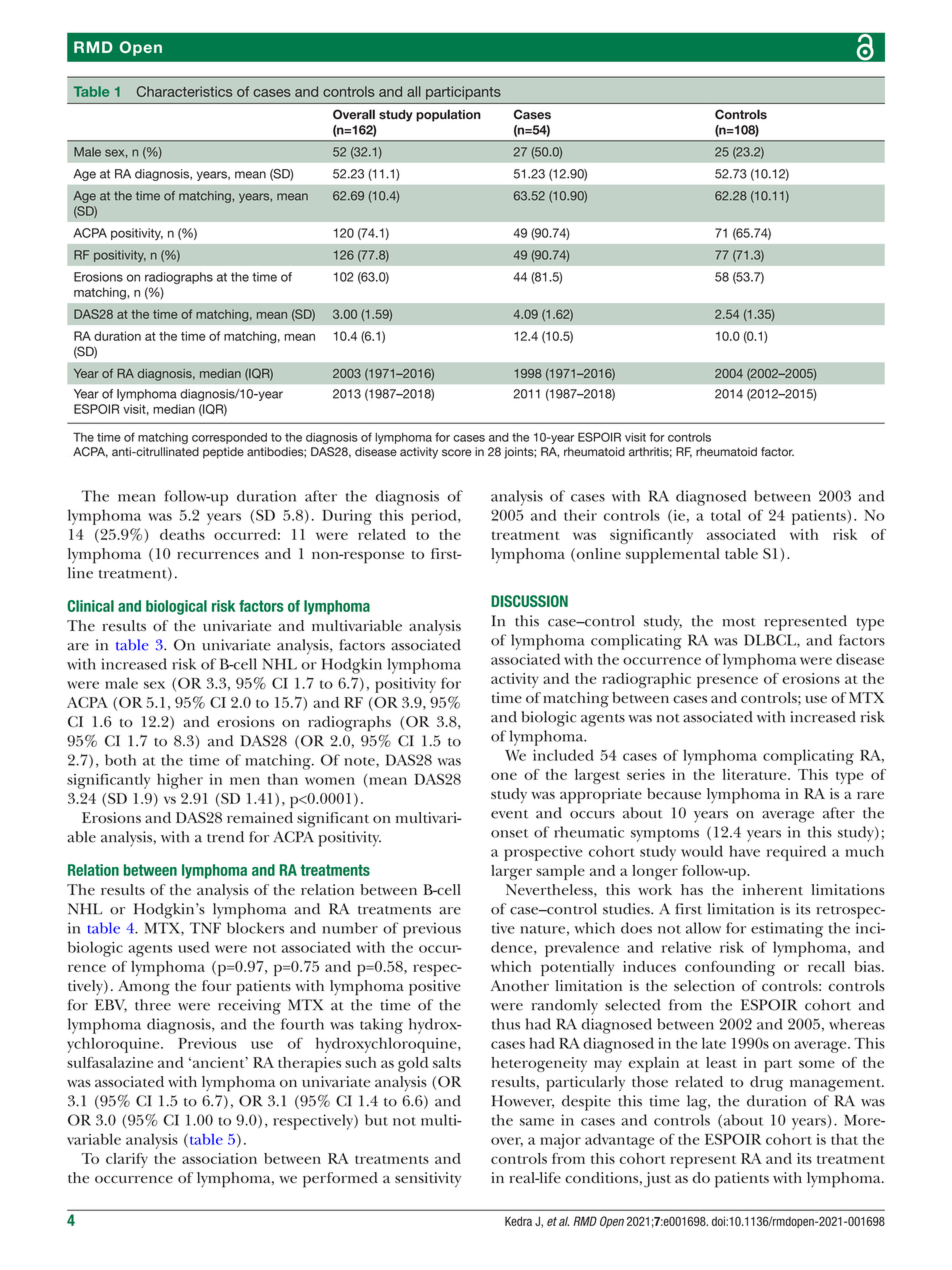 The width and height of the document is (952, 1270). What do you see at coordinates (755, 774) in the document?
I see `literature` at bounding box center [755, 774].
